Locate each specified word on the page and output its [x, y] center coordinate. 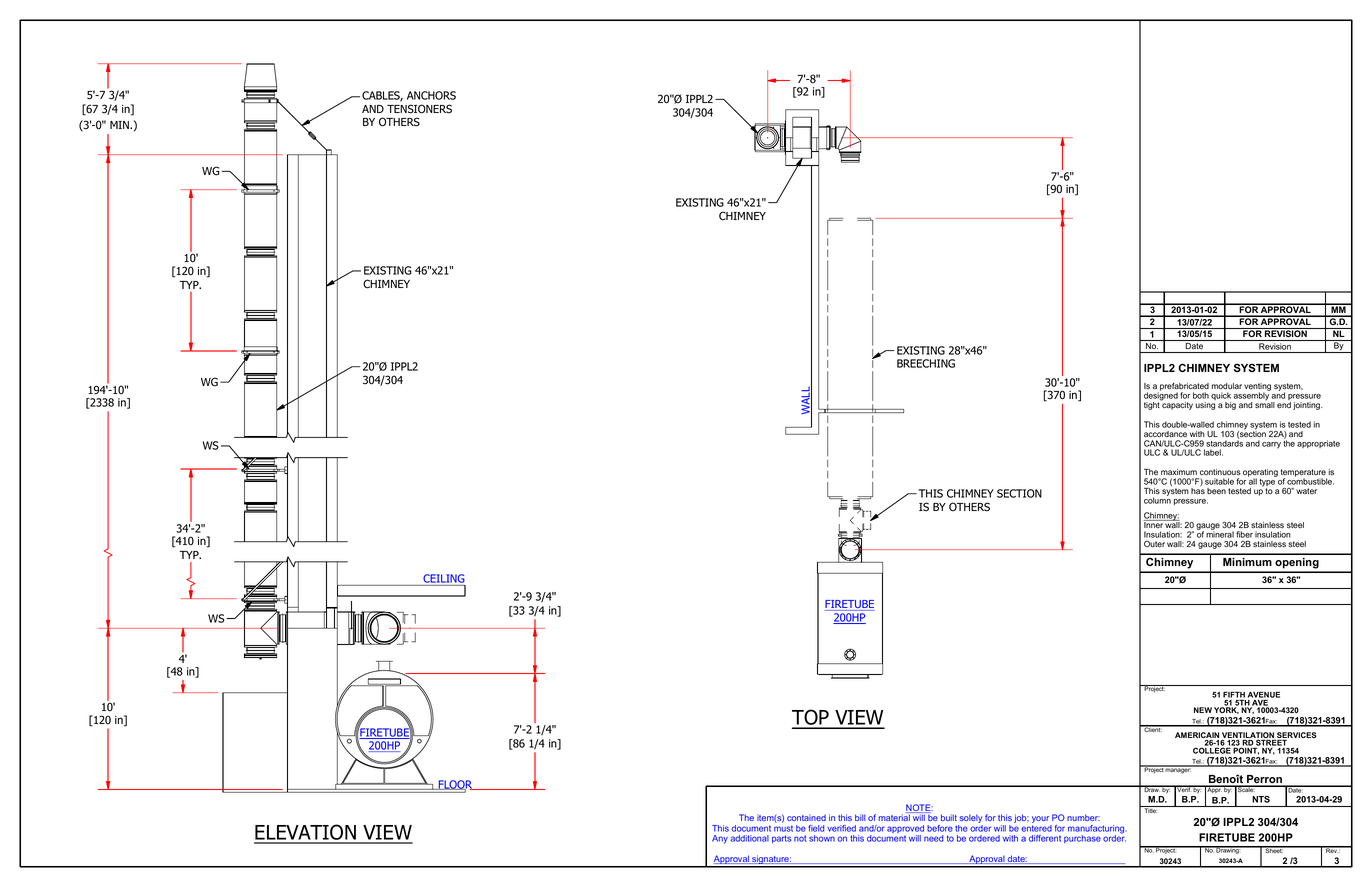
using [1205, 406]
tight [1153, 405]
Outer [1154, 543]
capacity [1177, 405]
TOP [811, 718]
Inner [1154, 524]
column [1157, 499]
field [816, 828]
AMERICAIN [1197, 736]
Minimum [1247, 562]
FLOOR [455, 785]
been [1216, 491]
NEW [1203, 710]
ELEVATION [306, 833]
